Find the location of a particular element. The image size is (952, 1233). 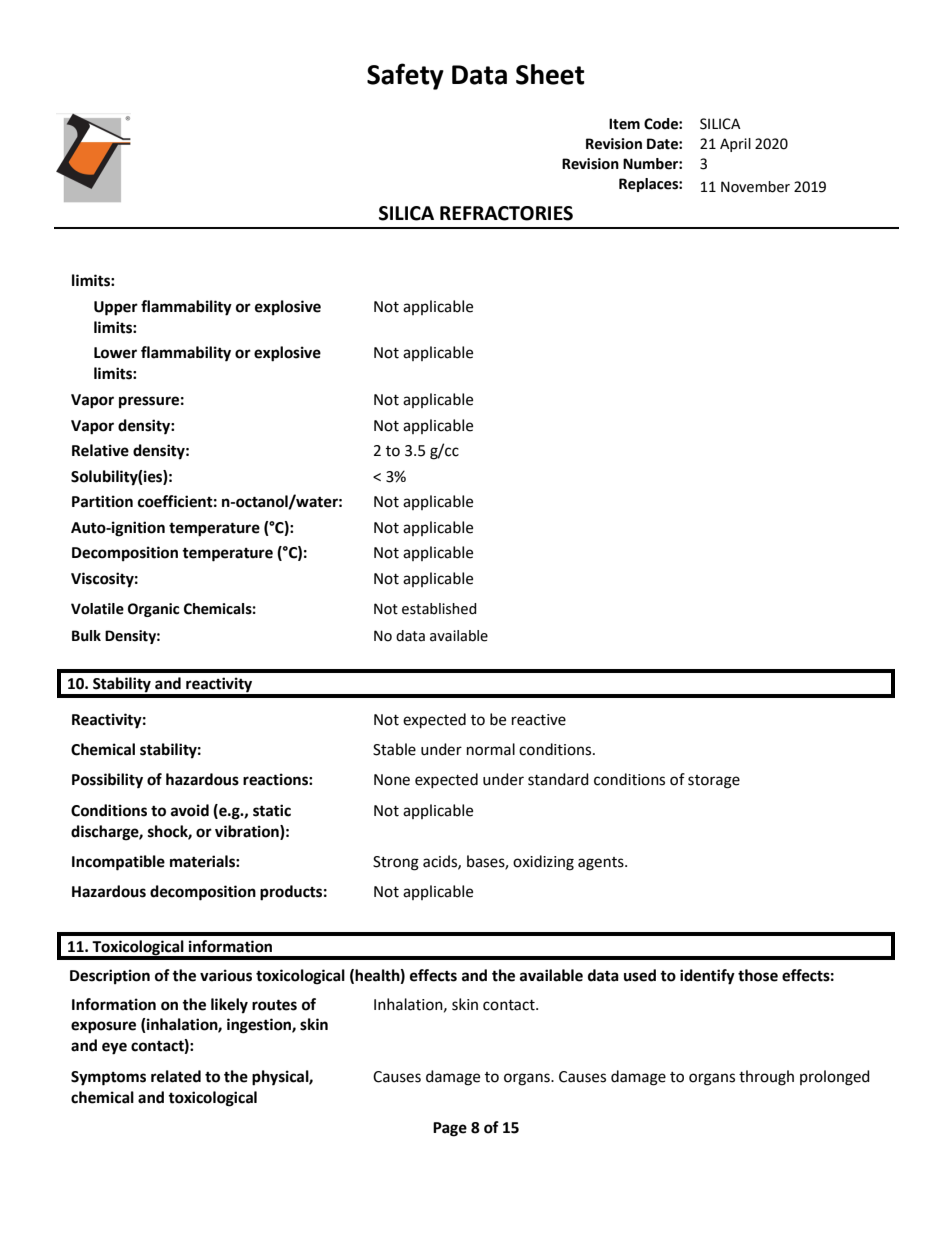

Strong is located at coordinates (396, 863).
